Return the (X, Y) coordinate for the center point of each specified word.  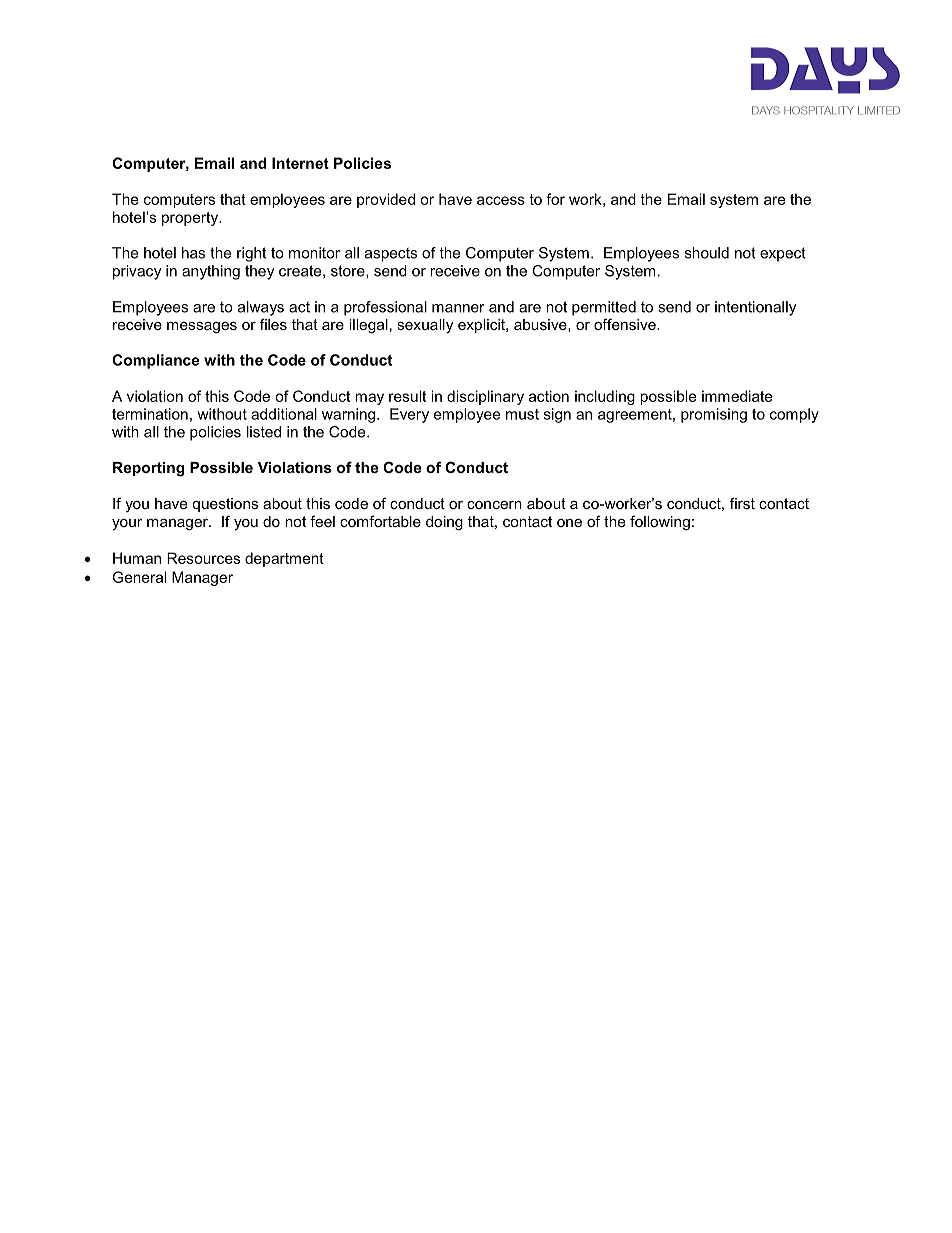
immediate (737, 396)
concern (494, 505)
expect (783, 254)
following (660, 523)
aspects (391, 255)
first (742, 503)
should (707, 253)
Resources (203, 558)
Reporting (149, 469)
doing (444, 523)
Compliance (156, 361)
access (501, 200)
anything (211, 272)
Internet (300, 163)
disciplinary (485, 397)
